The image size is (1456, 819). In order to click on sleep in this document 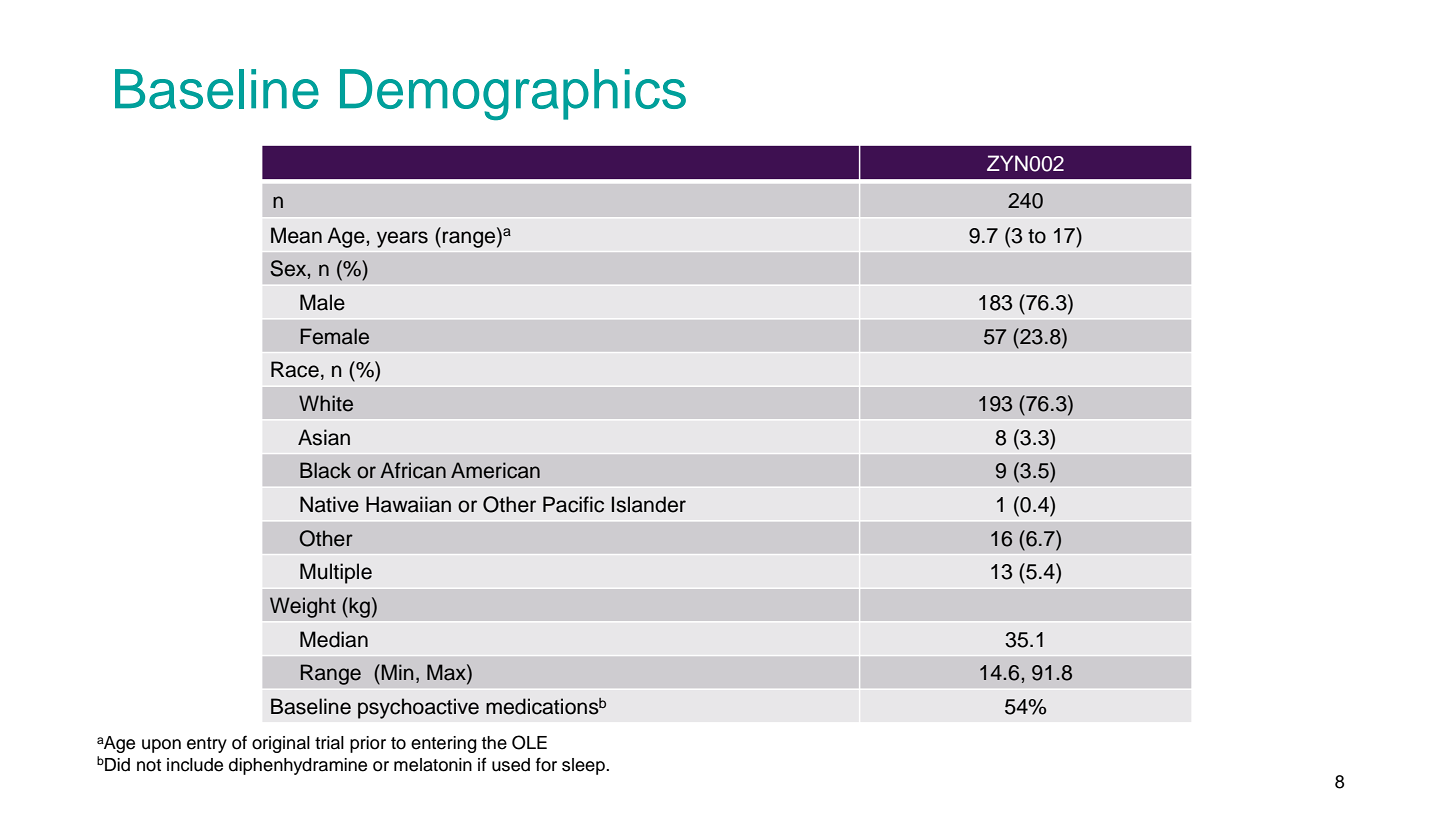, I will do `click(584, 766)`.
